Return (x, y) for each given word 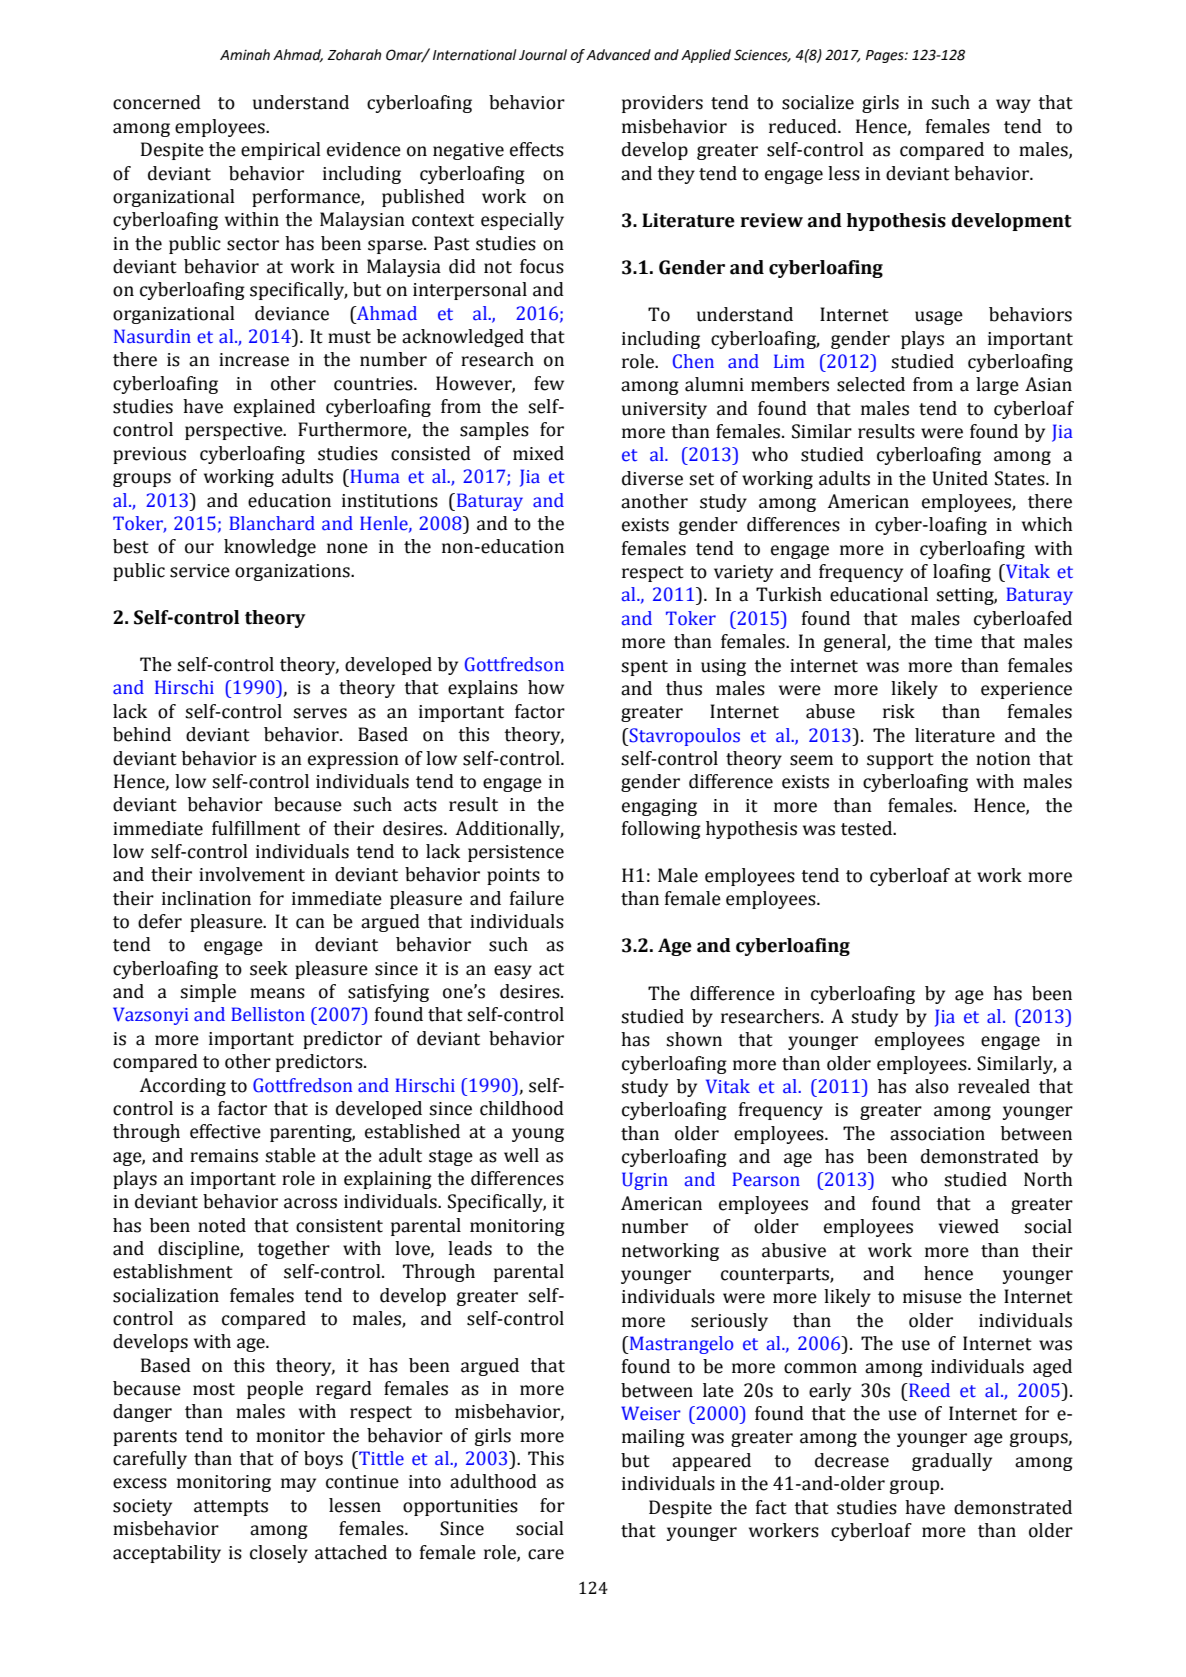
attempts (231, 1508)
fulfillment (256, 828)
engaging (659, 807)
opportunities (460, 1507)
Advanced (618, 55)
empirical (281, 151)
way (1013, 106)
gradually (952, 1462)
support (900, 761)
